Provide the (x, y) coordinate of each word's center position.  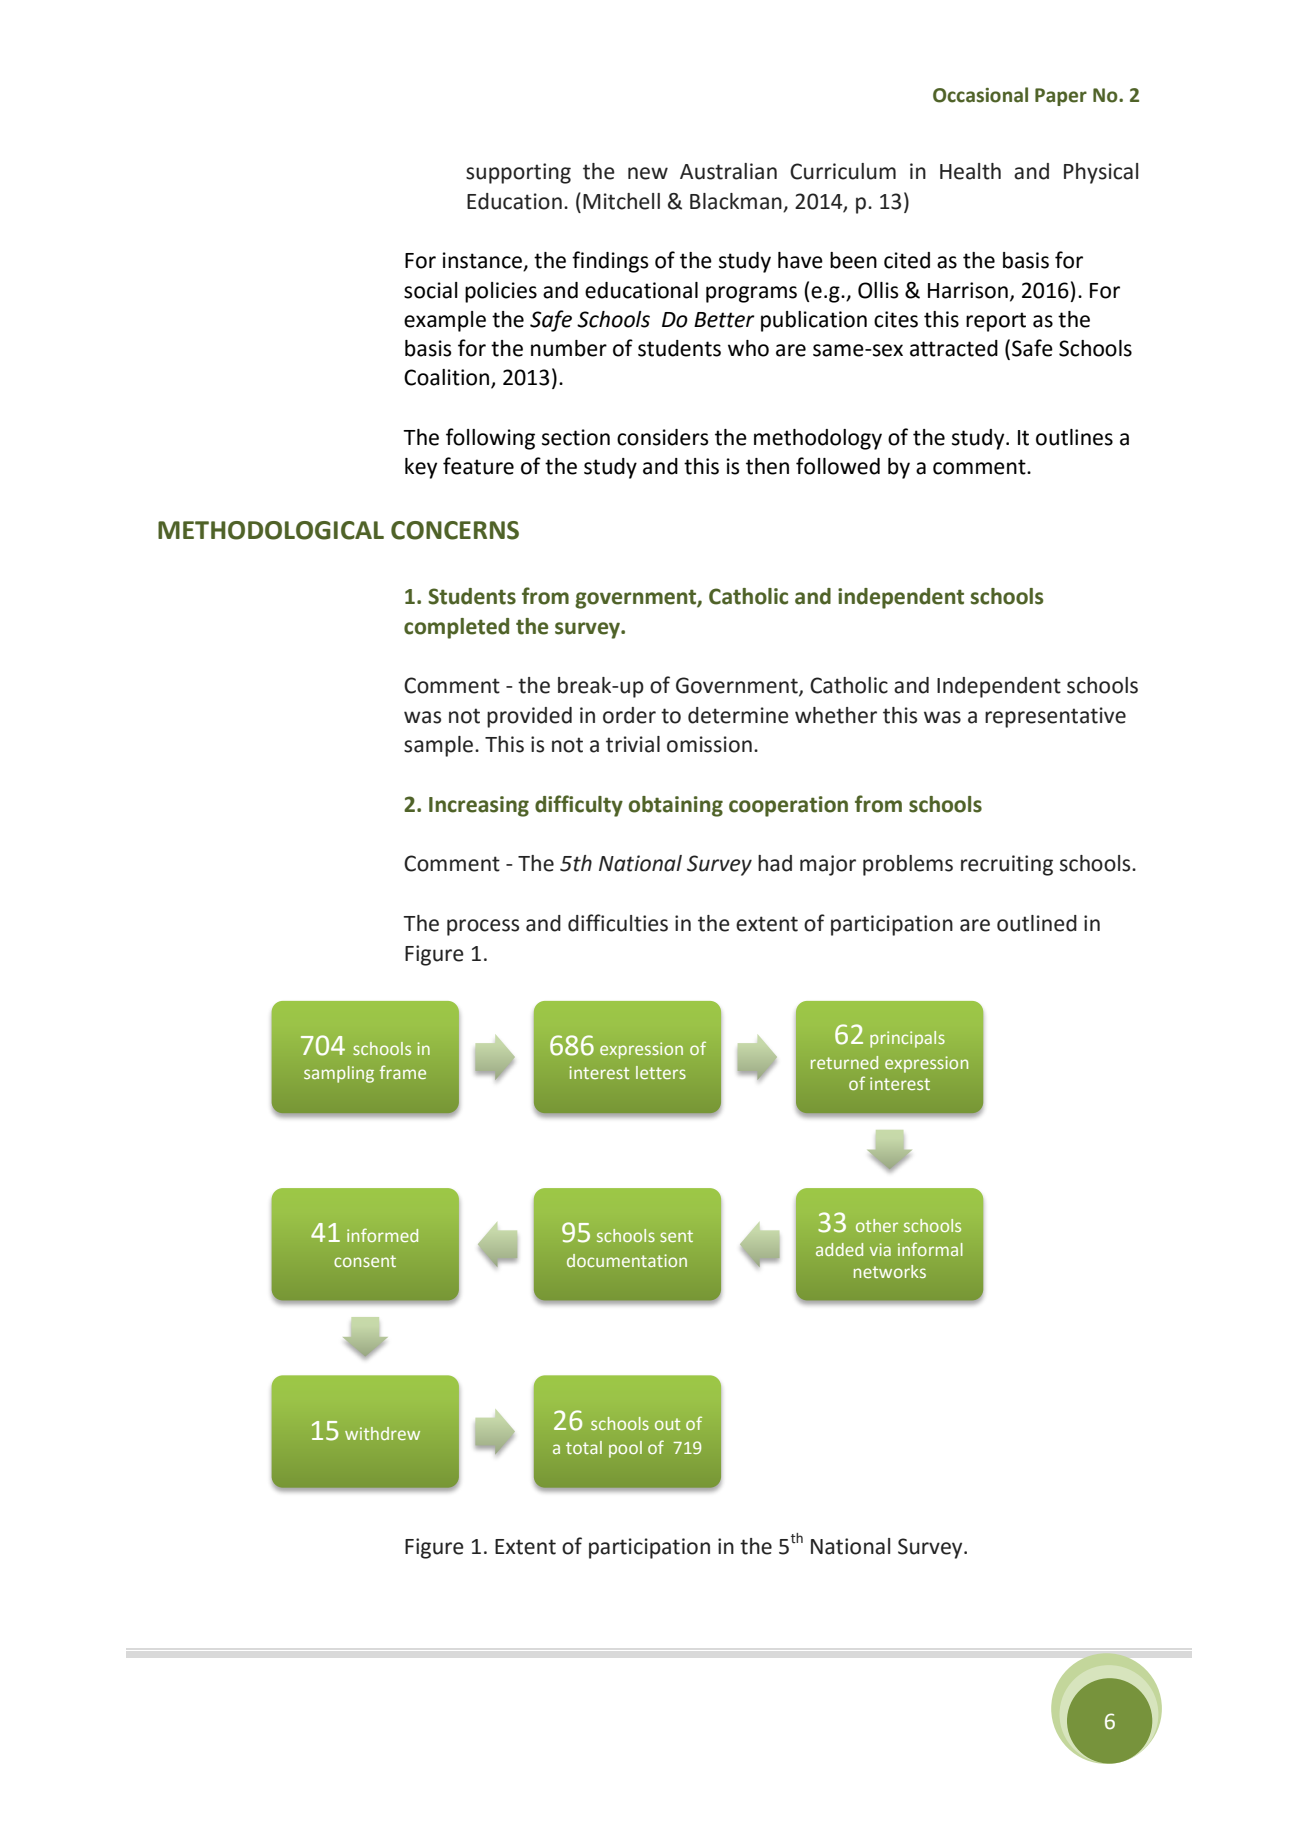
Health (970, 171)
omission (709, 744)
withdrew (382, 1433)
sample (440, 746)
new (648, 173)
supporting (518, 173)
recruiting (1007, 865)
